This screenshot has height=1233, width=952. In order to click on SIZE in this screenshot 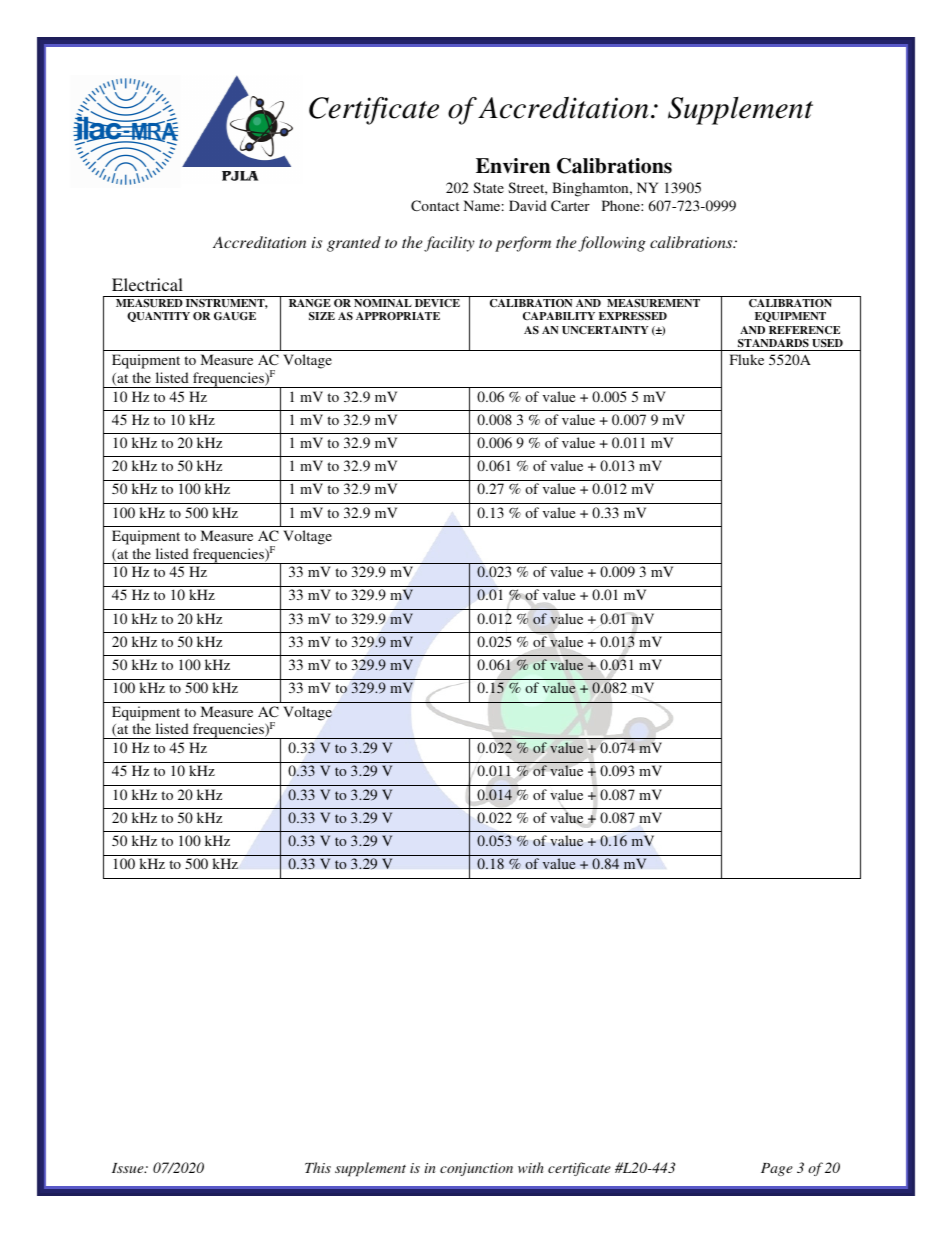, I will do `click(322, 316)`.
